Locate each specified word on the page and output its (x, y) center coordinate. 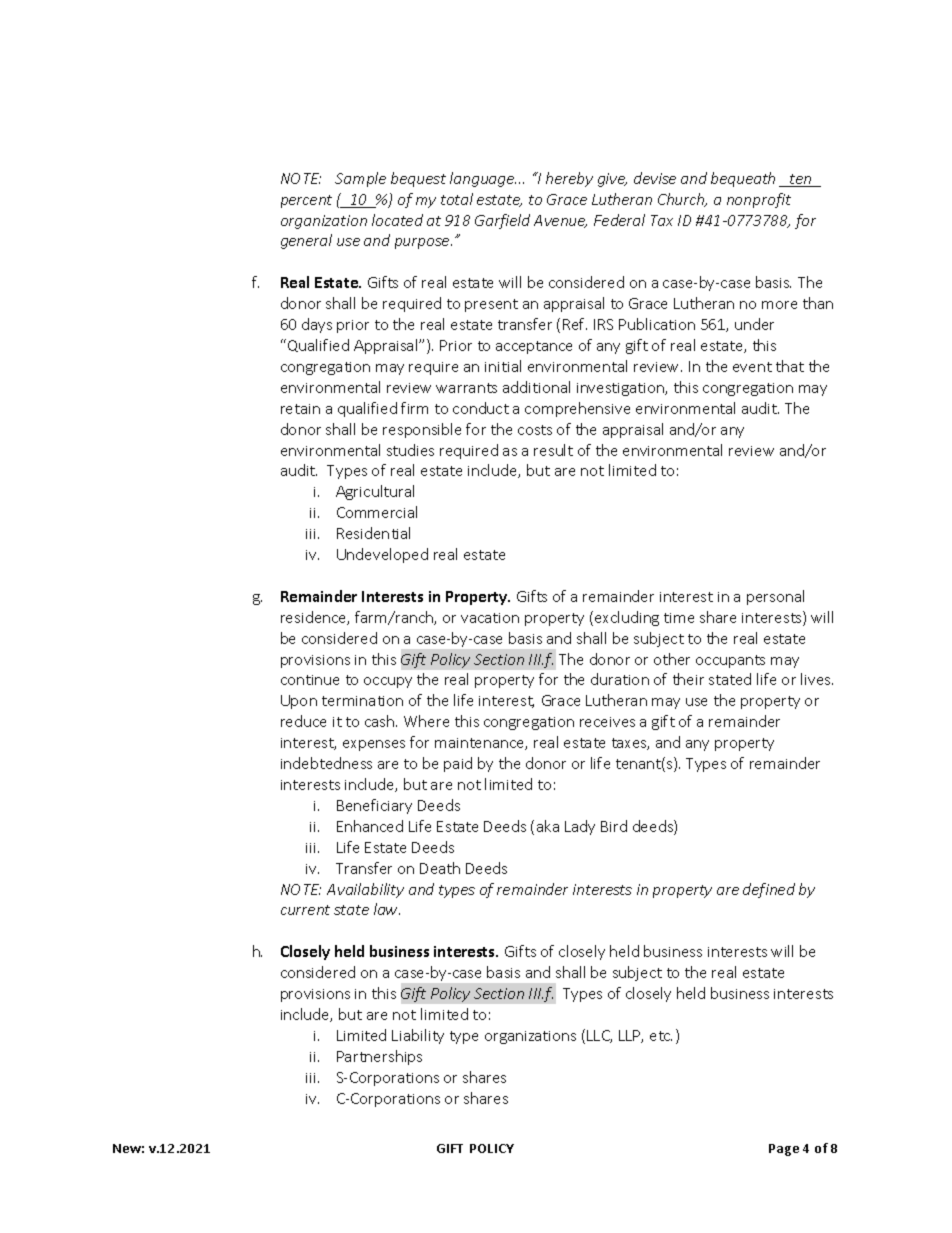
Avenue (560, 221)
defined (769, 890)
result (553, 450)
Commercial (377, 512)
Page (784, 1150)
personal (775, 597)
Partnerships (379, 1057)
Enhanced (370, 826)
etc (661, 1036)
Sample (360, 179)
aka (548, 826)
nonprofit (759, 200)
